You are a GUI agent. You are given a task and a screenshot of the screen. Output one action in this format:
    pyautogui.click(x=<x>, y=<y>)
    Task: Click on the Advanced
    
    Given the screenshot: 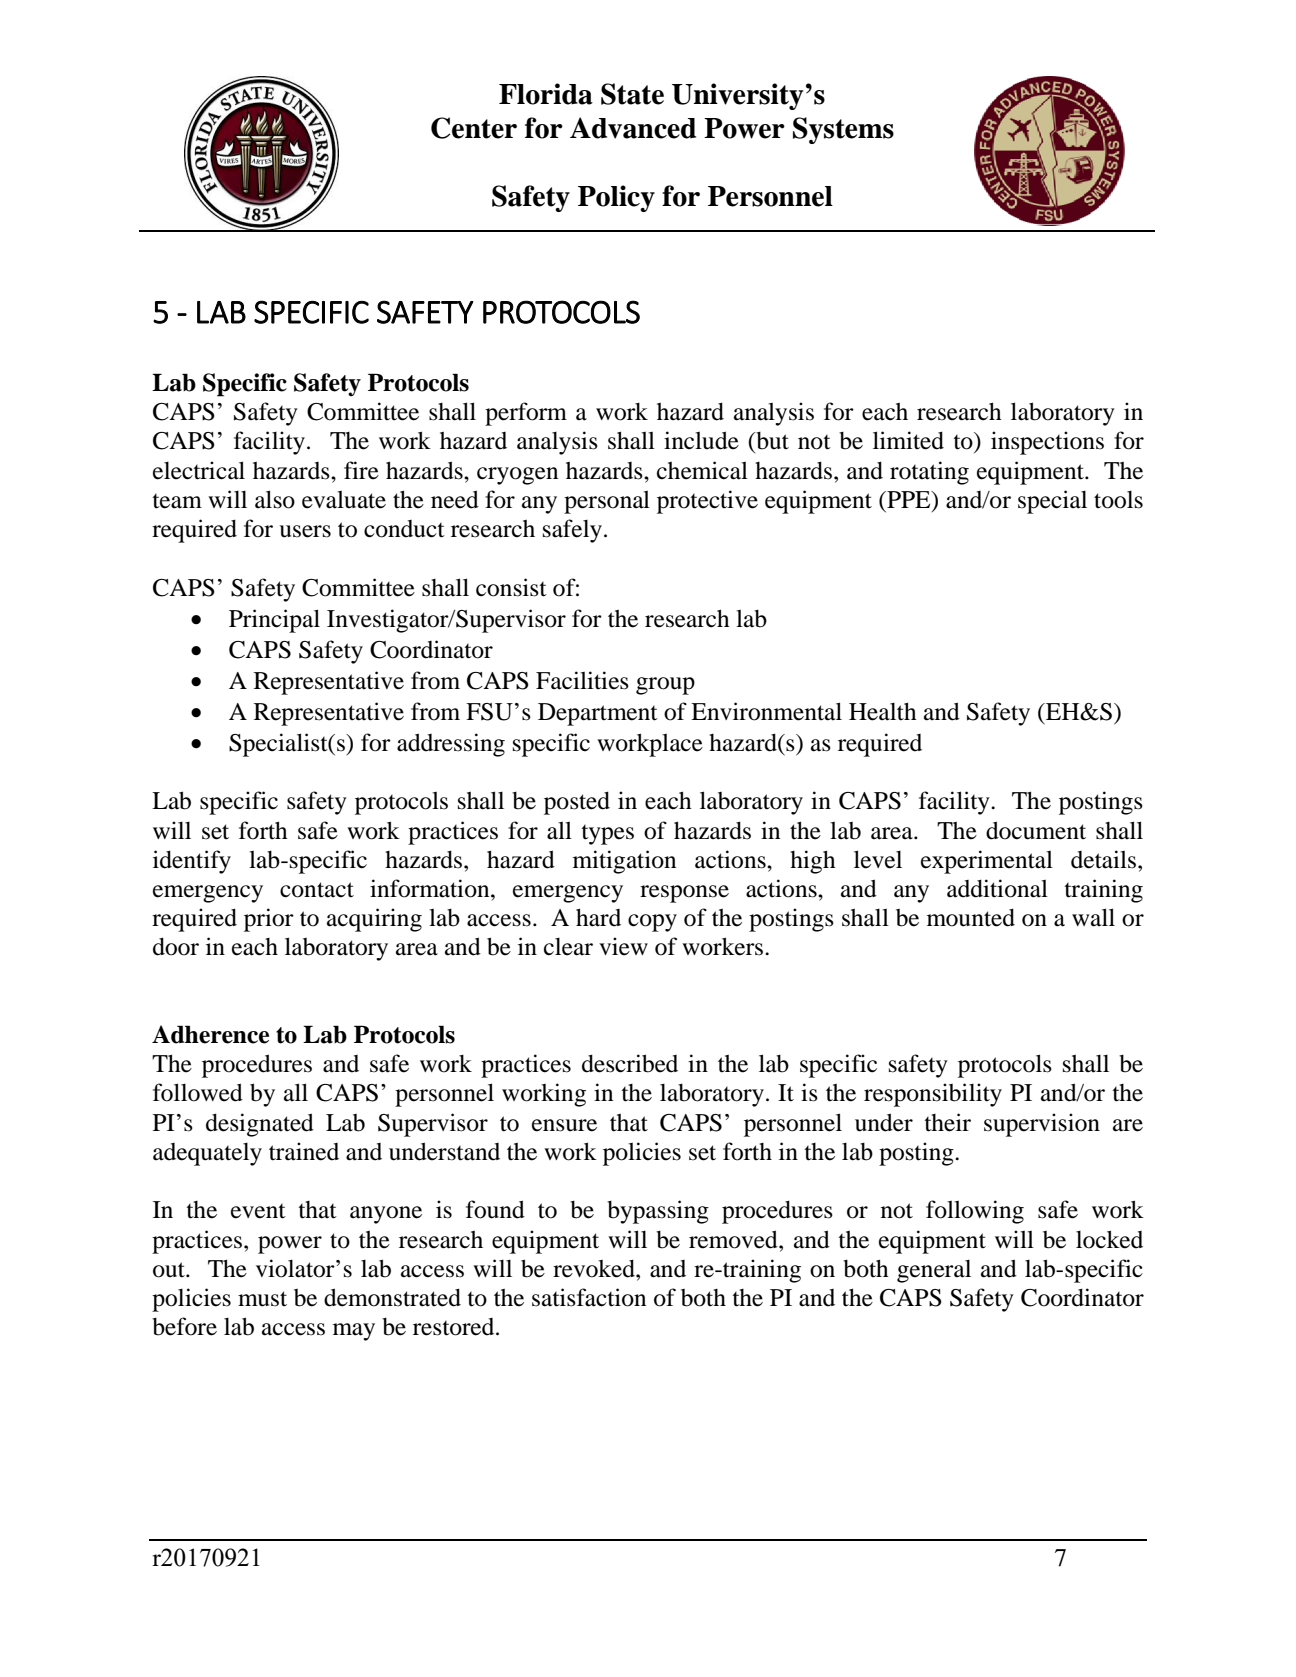 What is the action you would take?
    pyautogui.click(x=633, y=128)
